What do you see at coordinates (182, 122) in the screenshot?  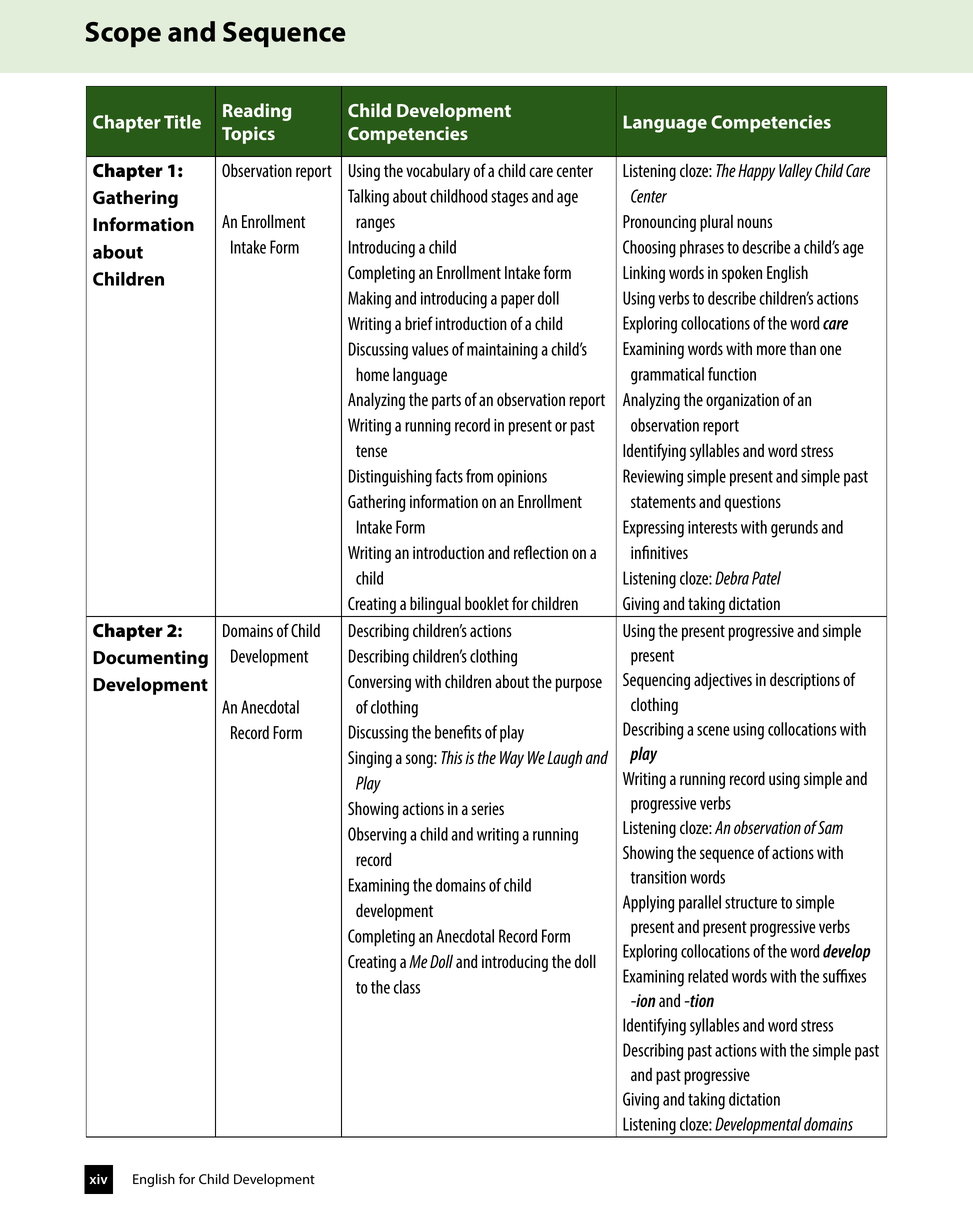 I see `Title` at bounding box center [182, 122].
